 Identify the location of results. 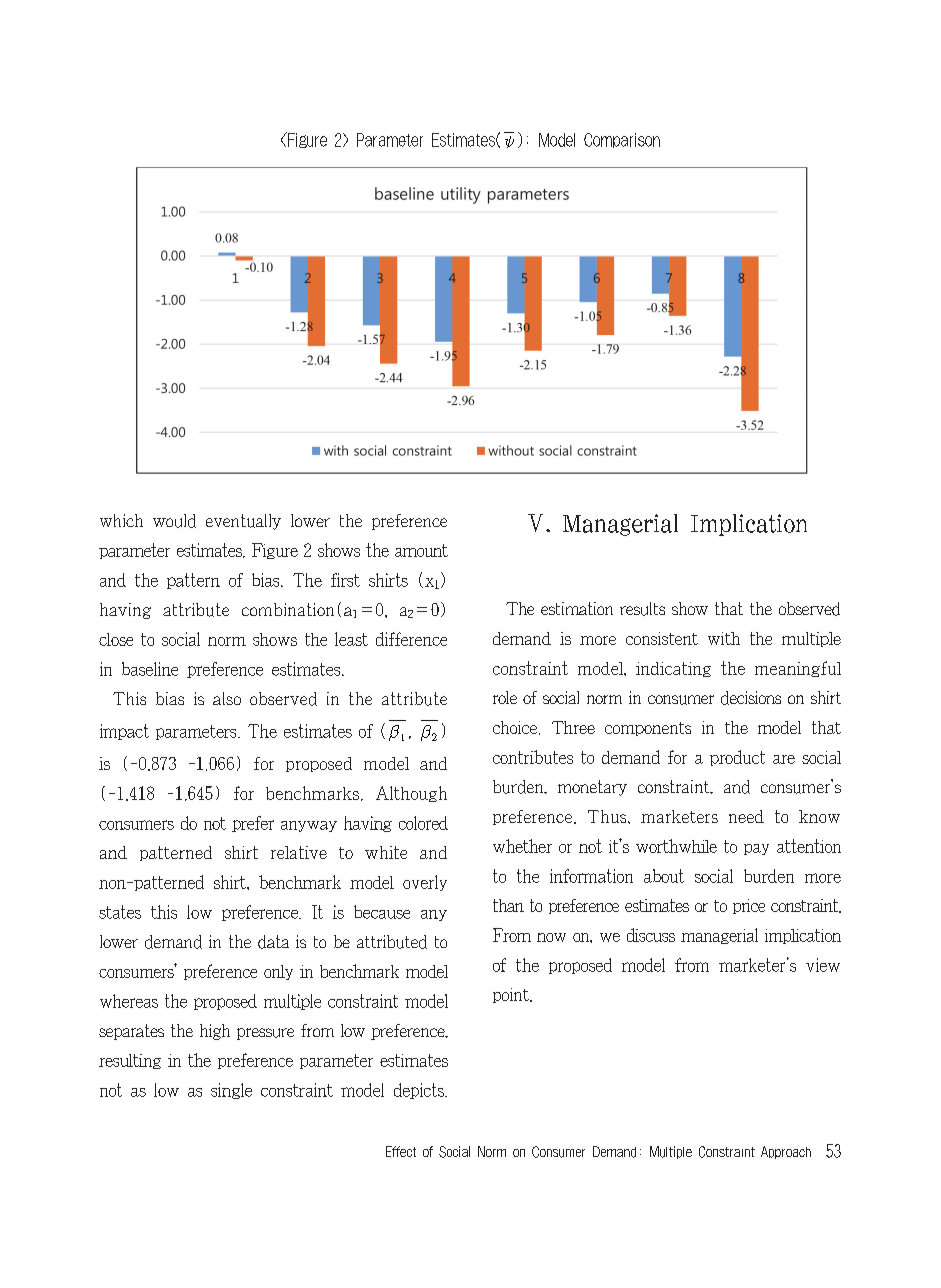
(642, 609).
